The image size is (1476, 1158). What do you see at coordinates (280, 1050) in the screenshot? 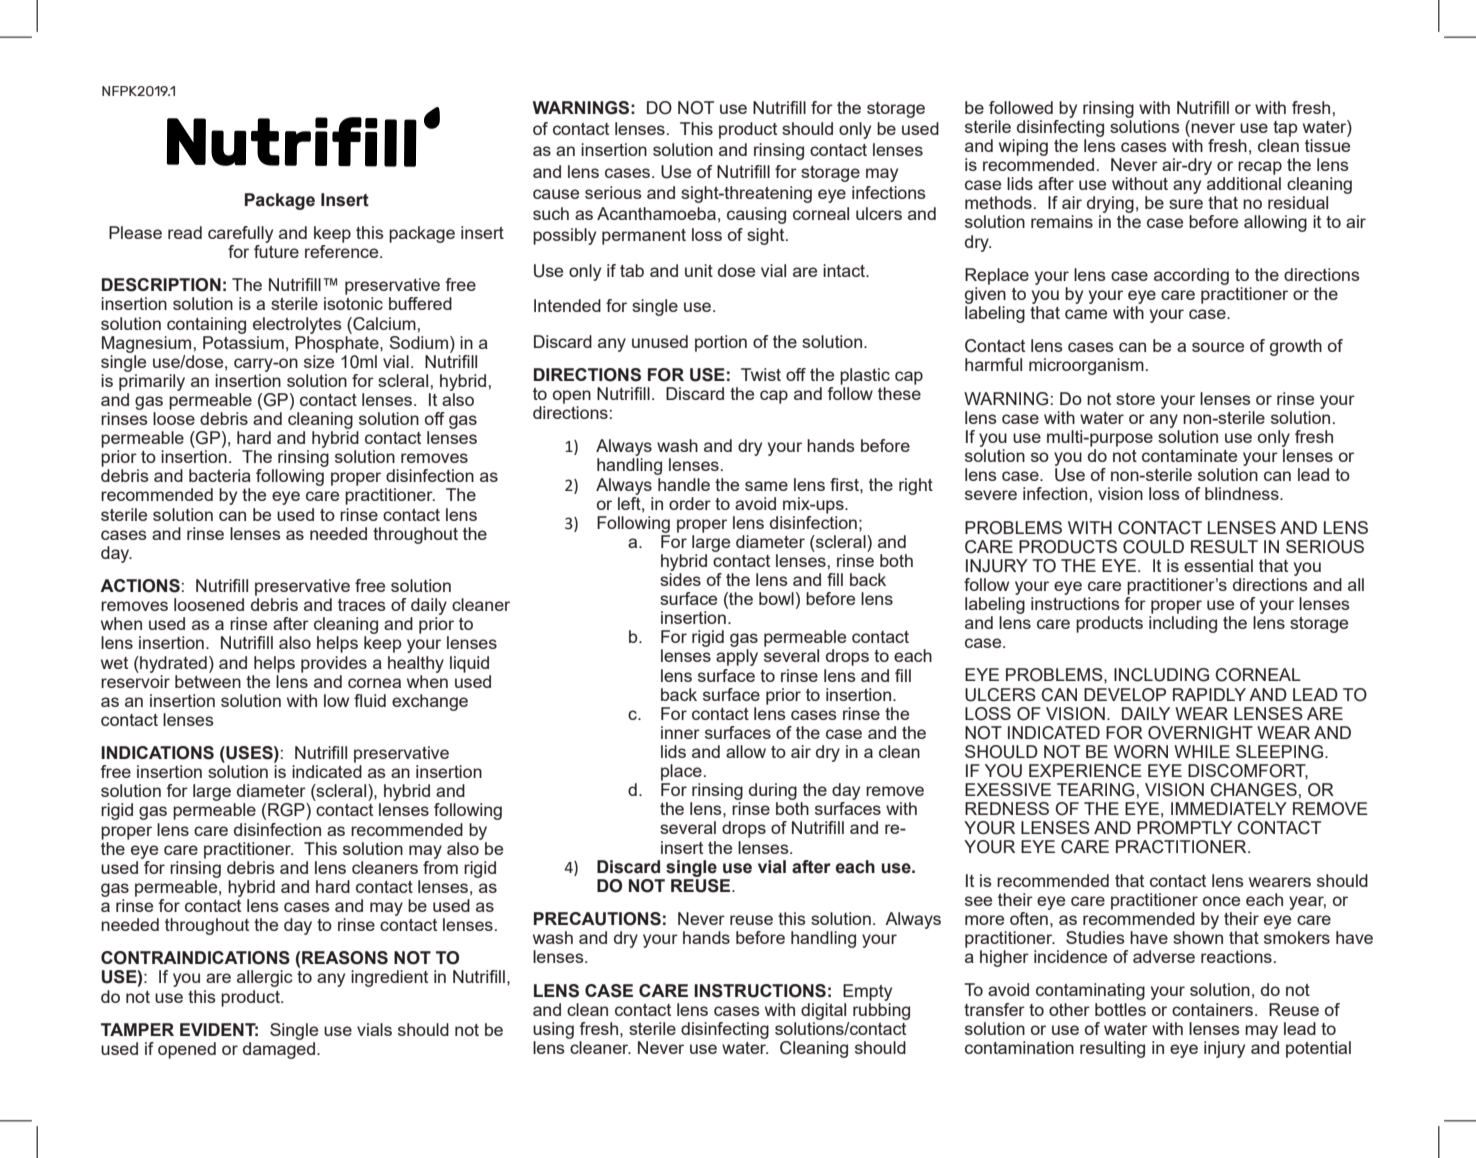
I see `damaged` at bounding box center [280, 1050].
